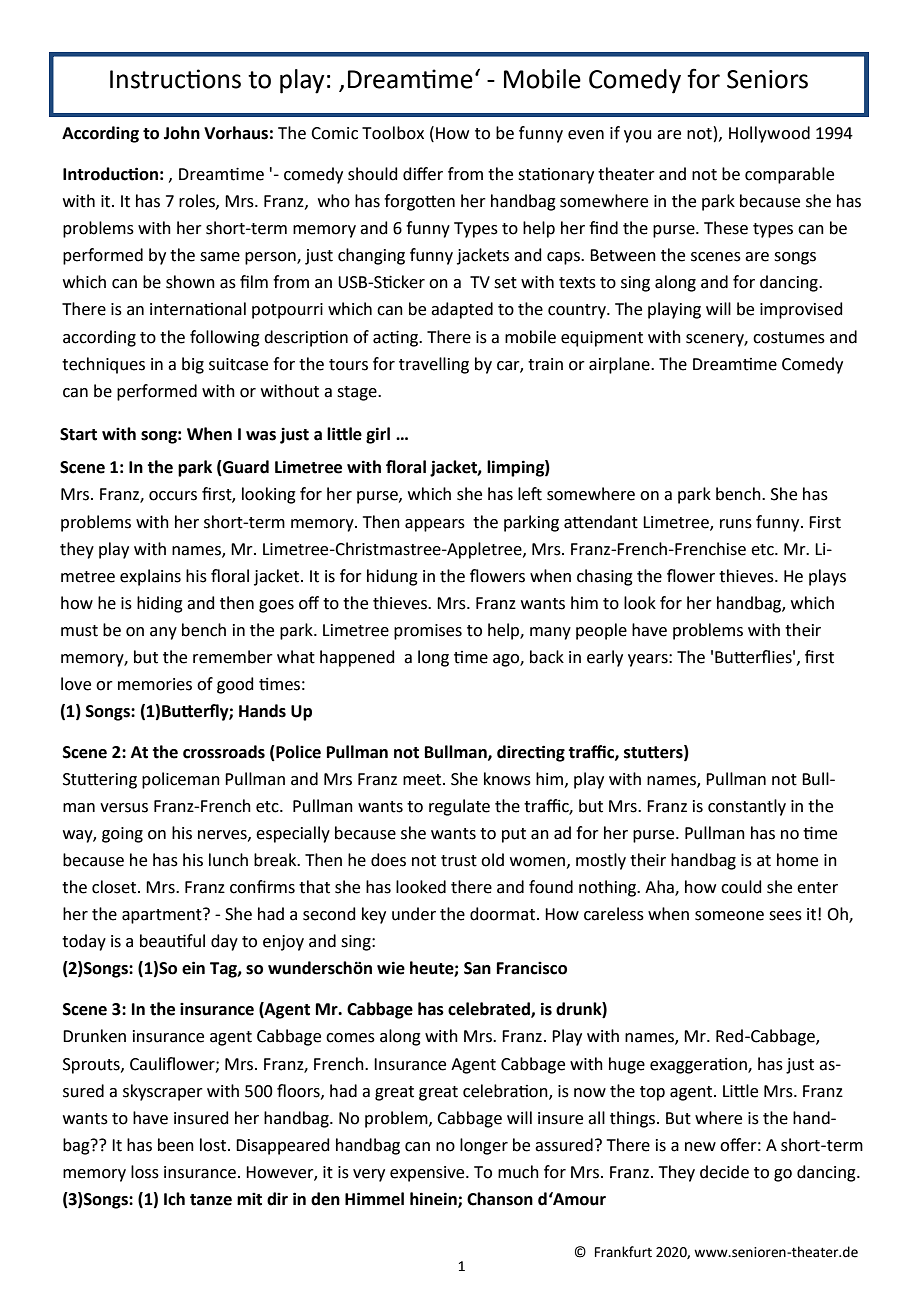  What do you see at coordinates (428, 1174) in the screenshot?
I see `expensive` at bounding box center [428, 1174].
